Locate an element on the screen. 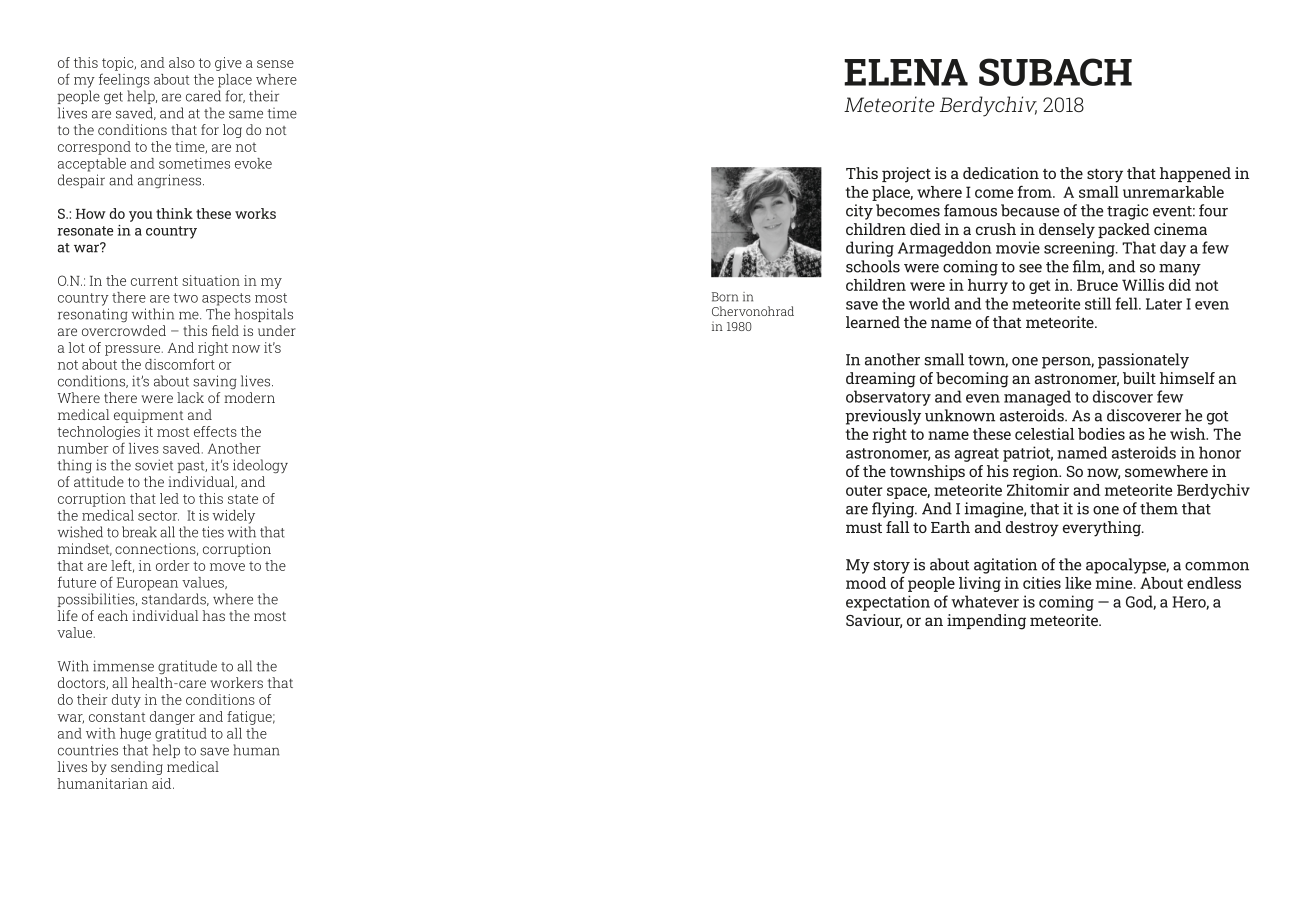  previously is located at coordinates (883, 417).
